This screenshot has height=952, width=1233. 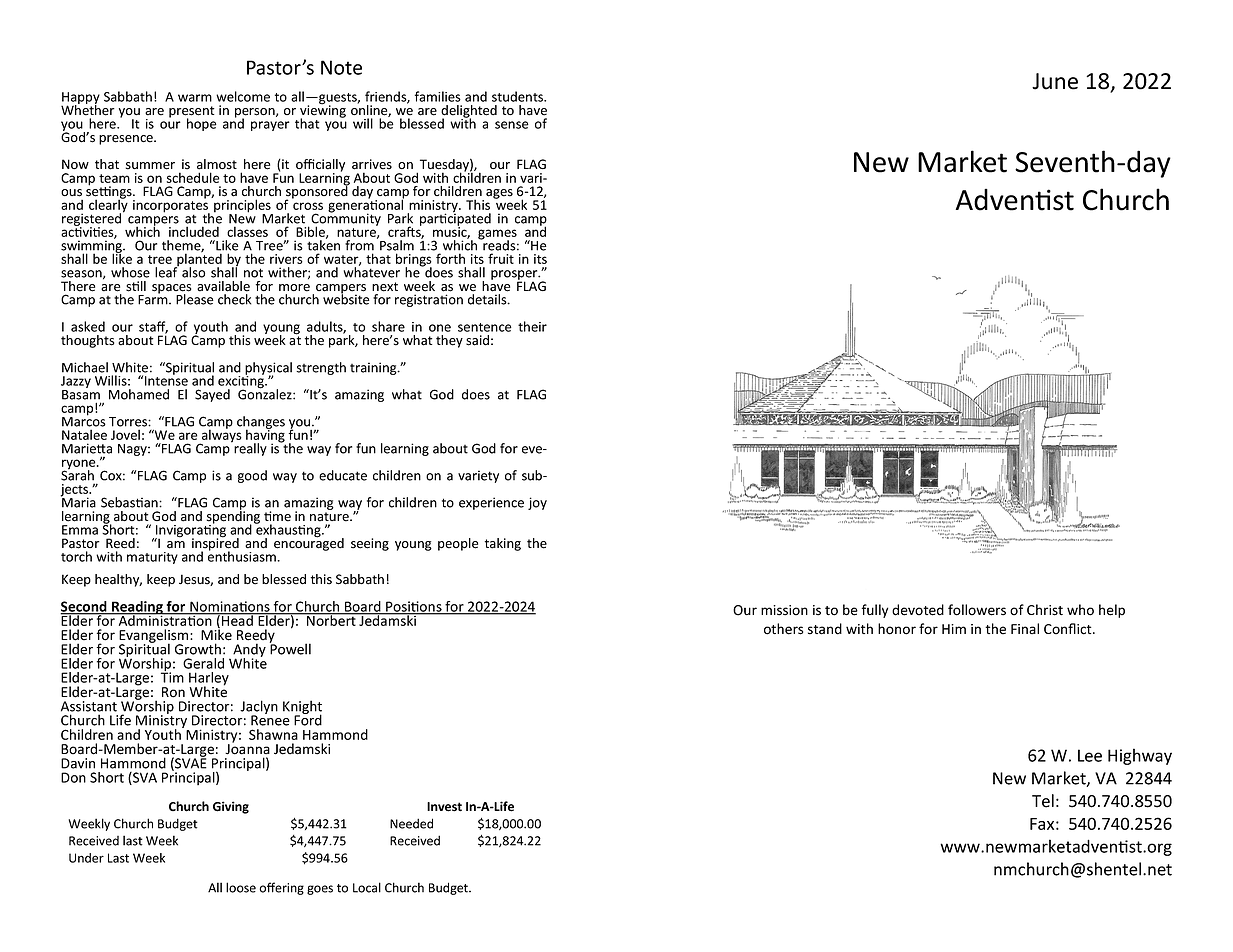 What do you see at coordinates (537, 503) in the screenshot?
I see `joy` at bounding box center [537, 503].
